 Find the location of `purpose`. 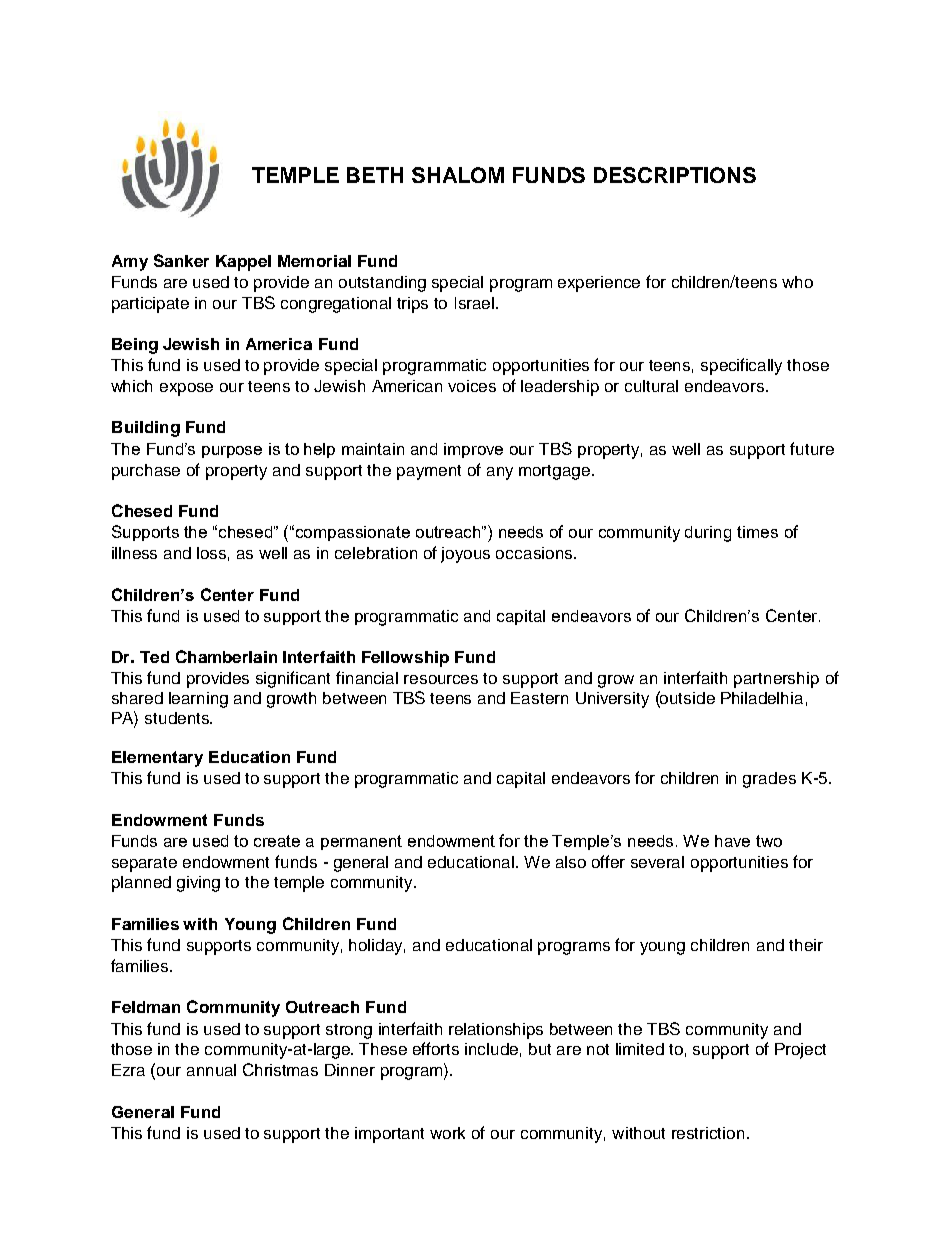

purpose is located at coordinates (232, 452).
